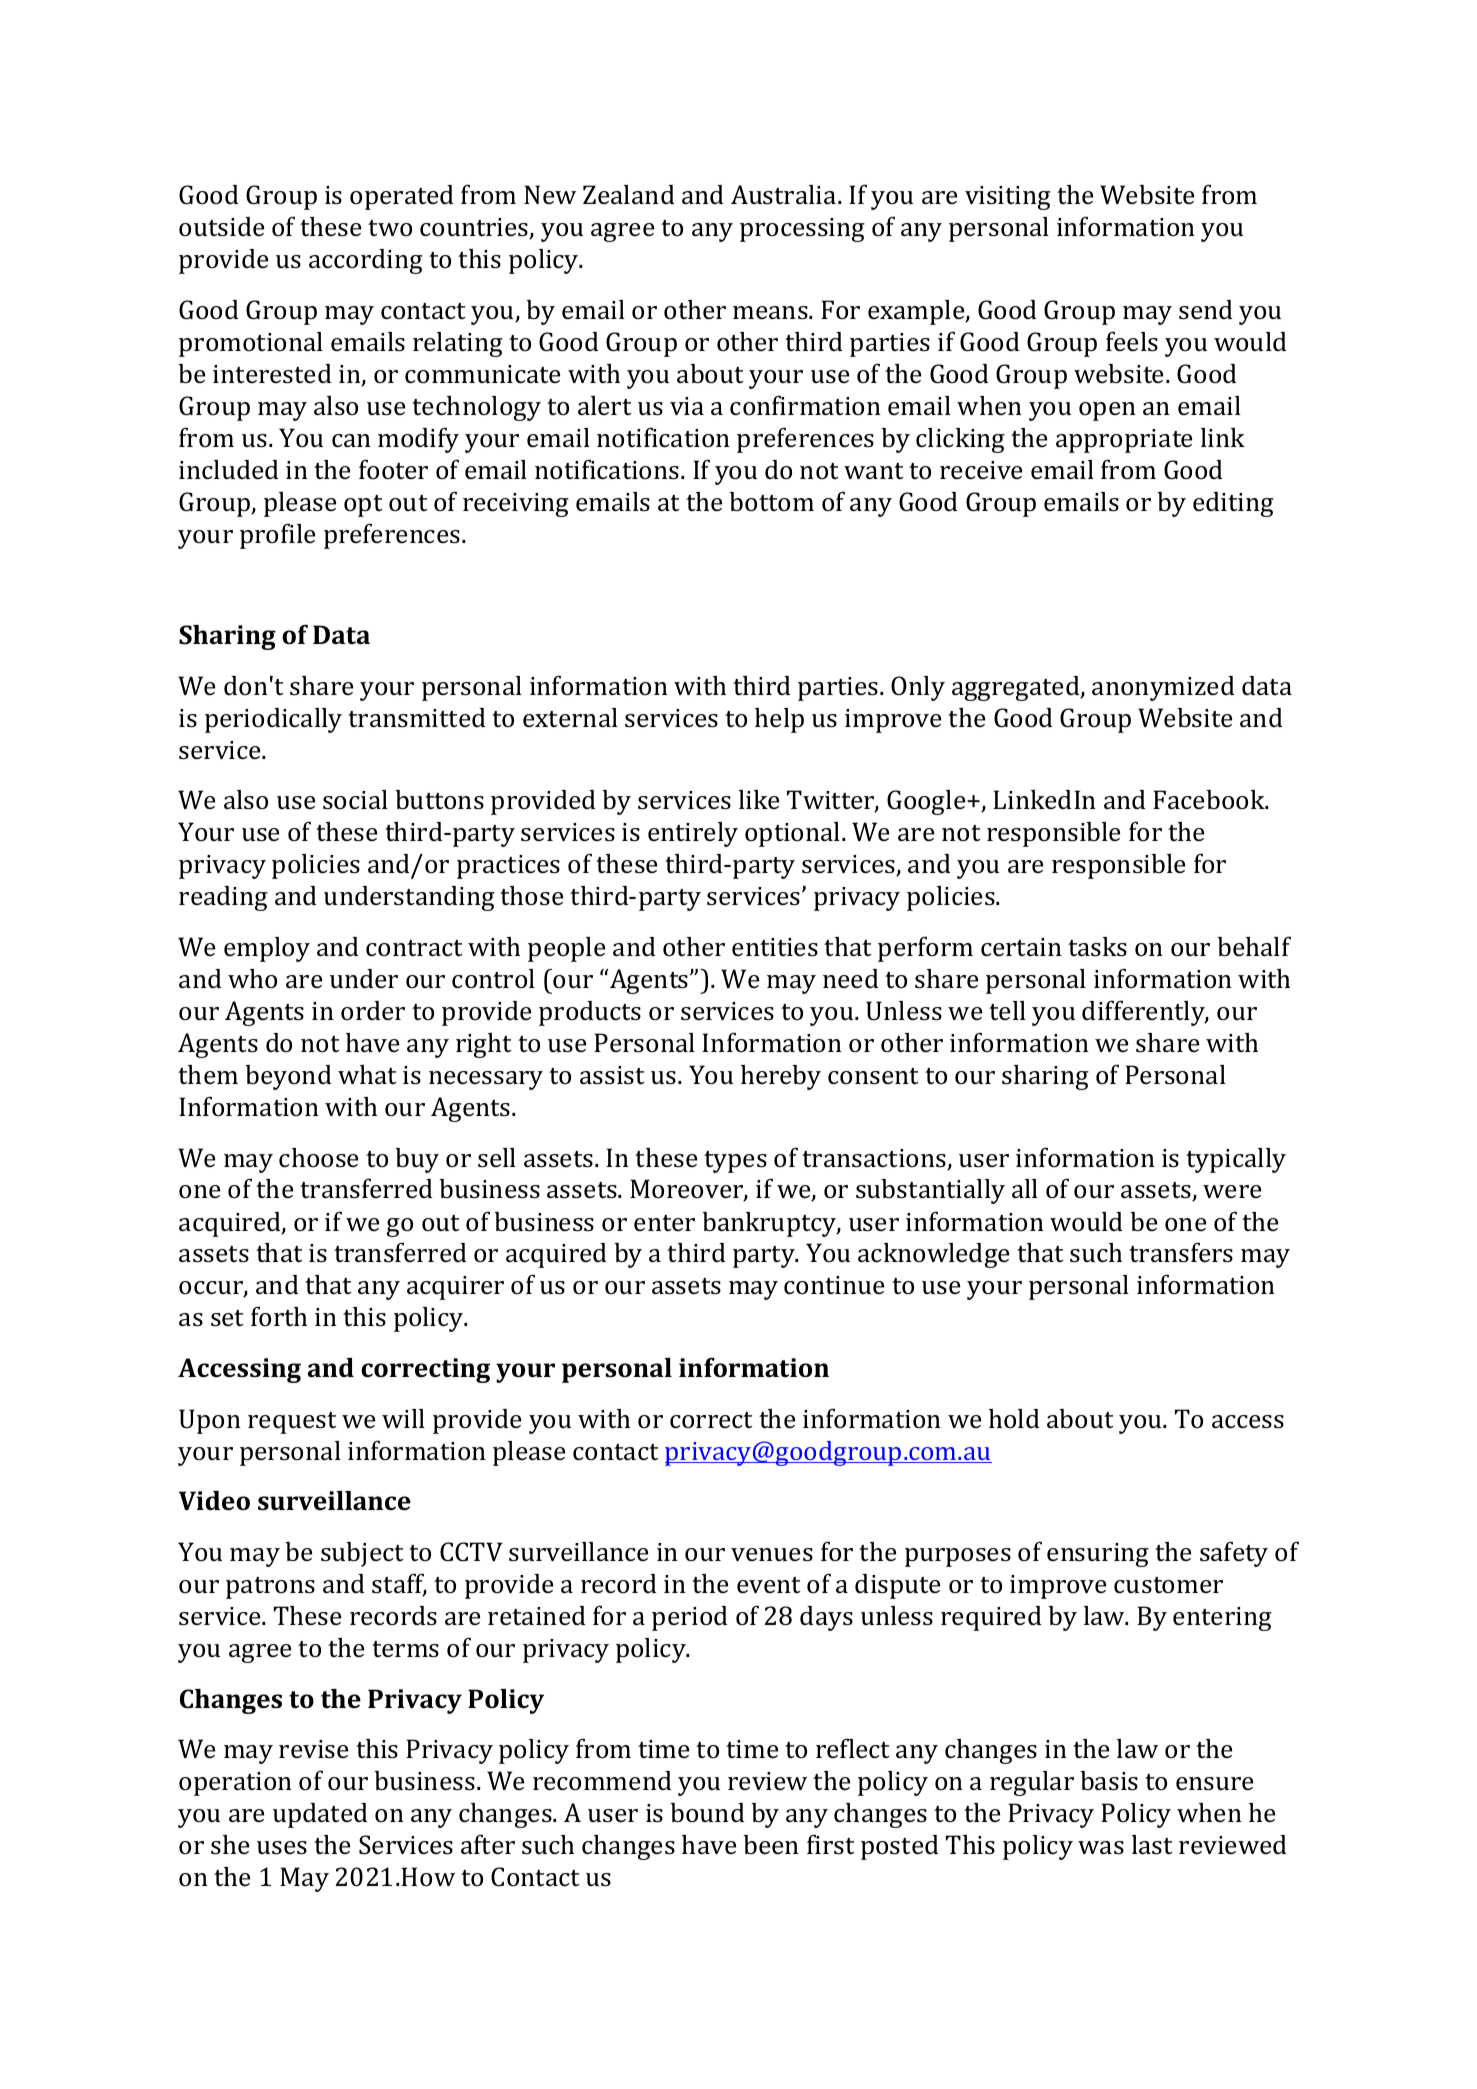 This screenshot has width=1477, height=2089. I want to click on send, so click(1206, 310).
